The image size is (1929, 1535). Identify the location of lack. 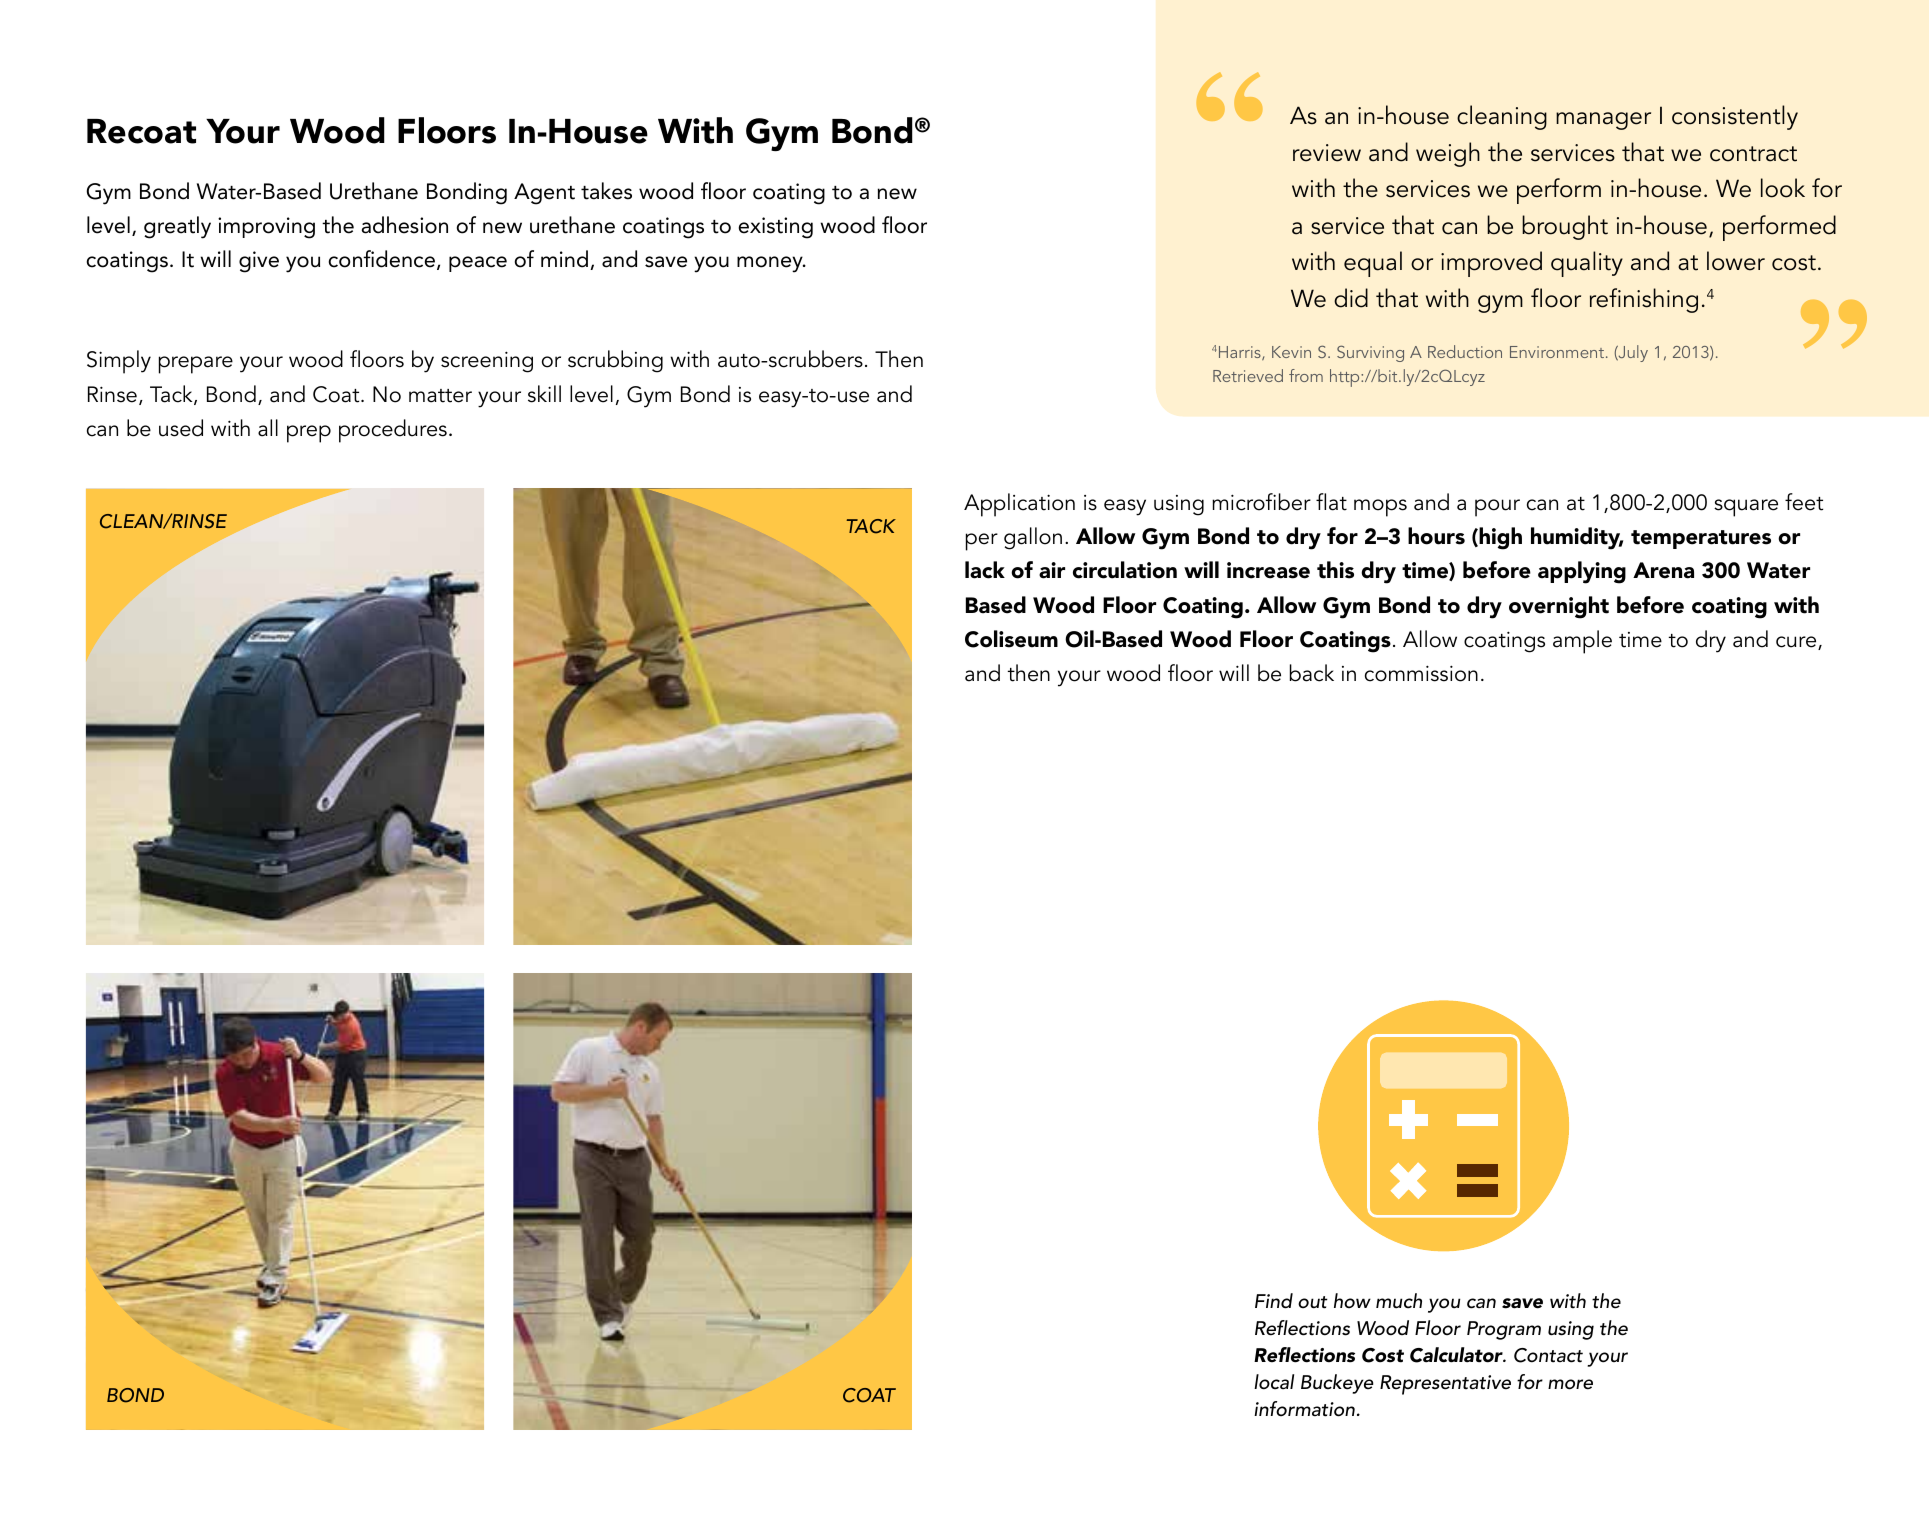
(985, 570).
